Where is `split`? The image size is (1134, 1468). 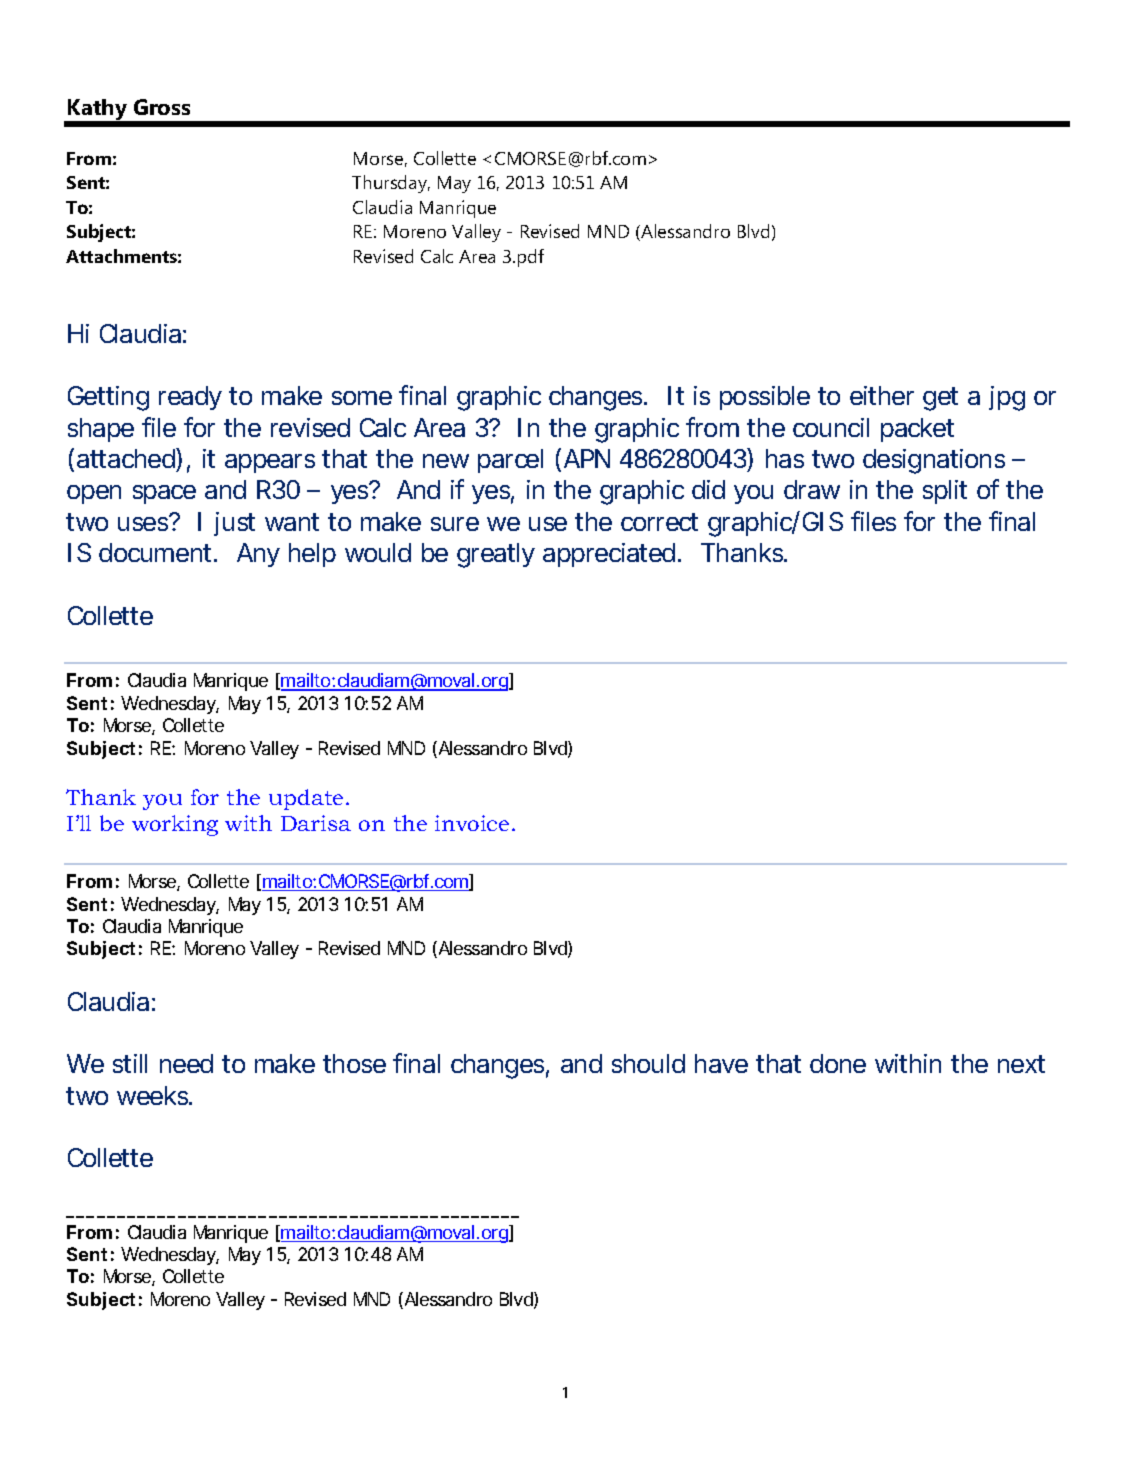
split is located at coordinates (945, 492).
